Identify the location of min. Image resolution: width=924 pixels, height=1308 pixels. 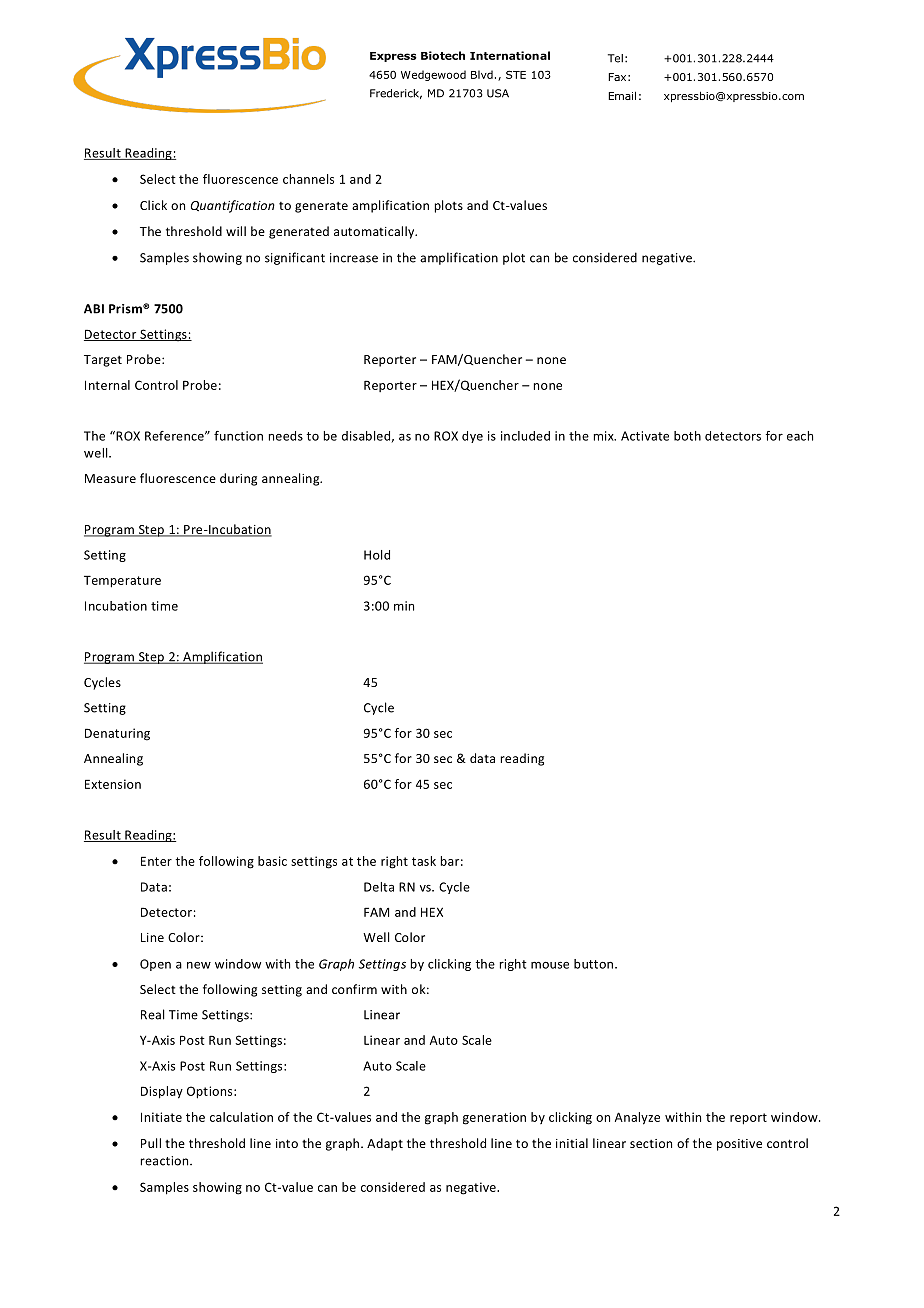
(404, 606).
